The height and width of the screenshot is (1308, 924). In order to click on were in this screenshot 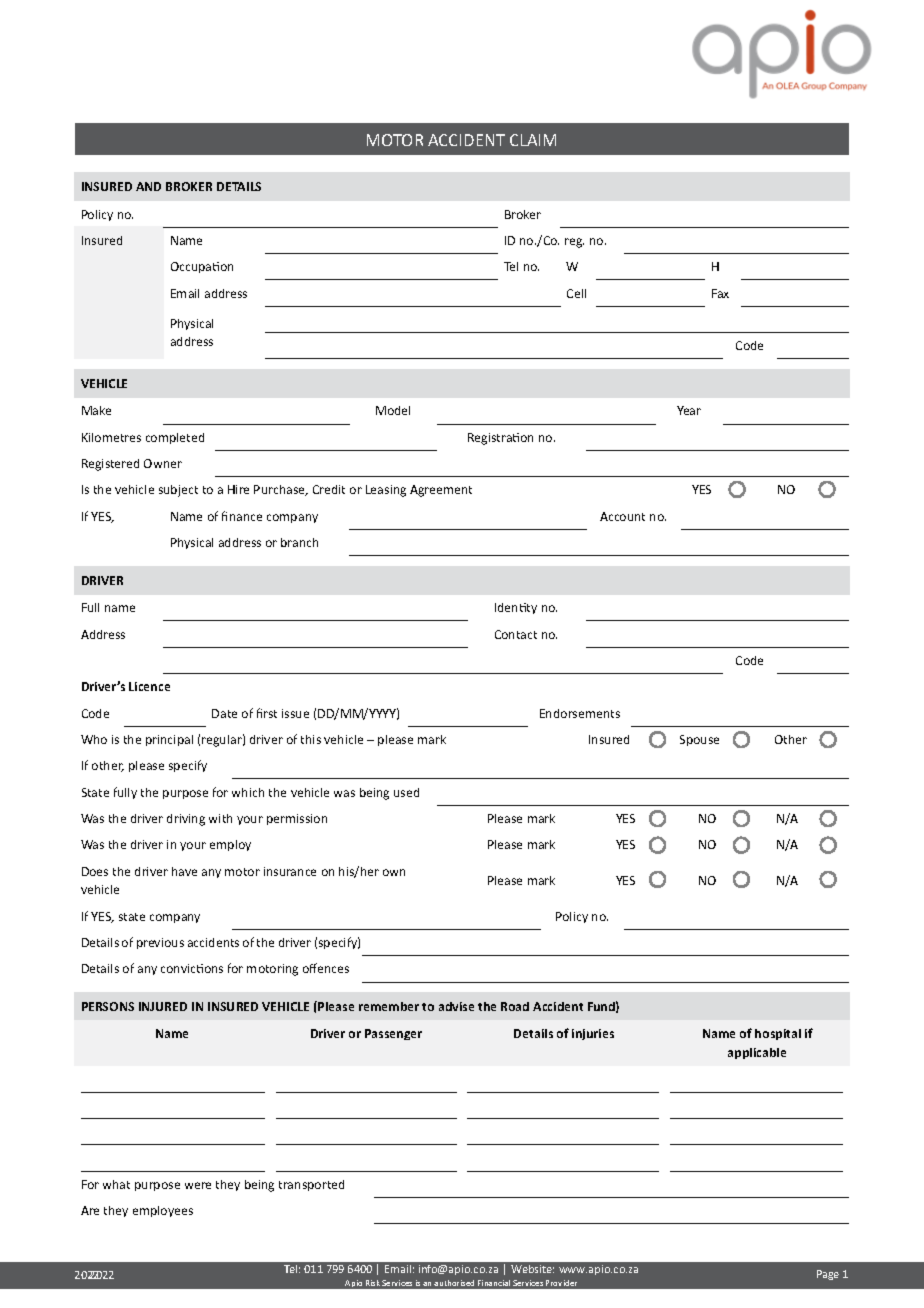, I will do `click(198, 1185)`.
